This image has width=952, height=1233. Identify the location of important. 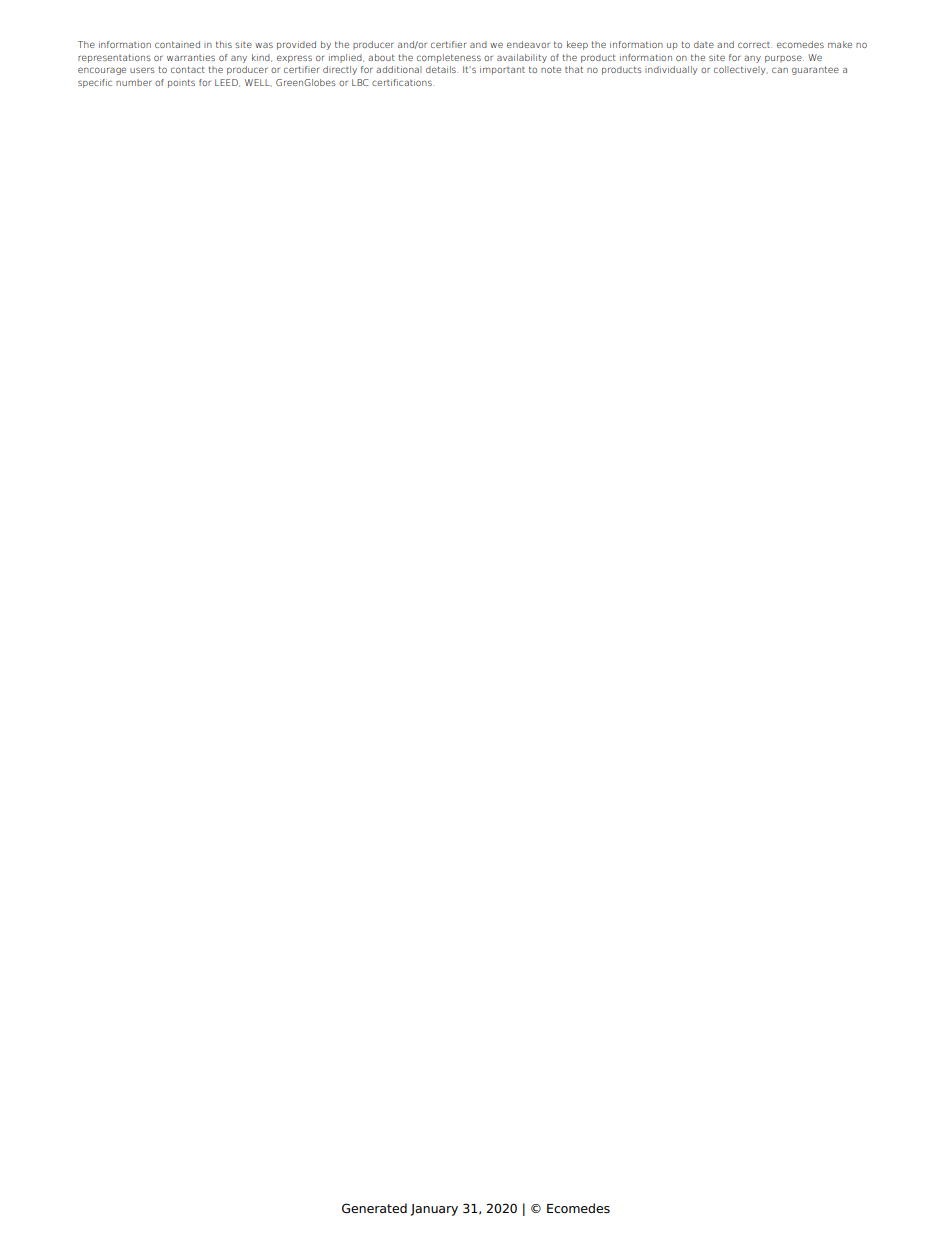
(502, 70).
